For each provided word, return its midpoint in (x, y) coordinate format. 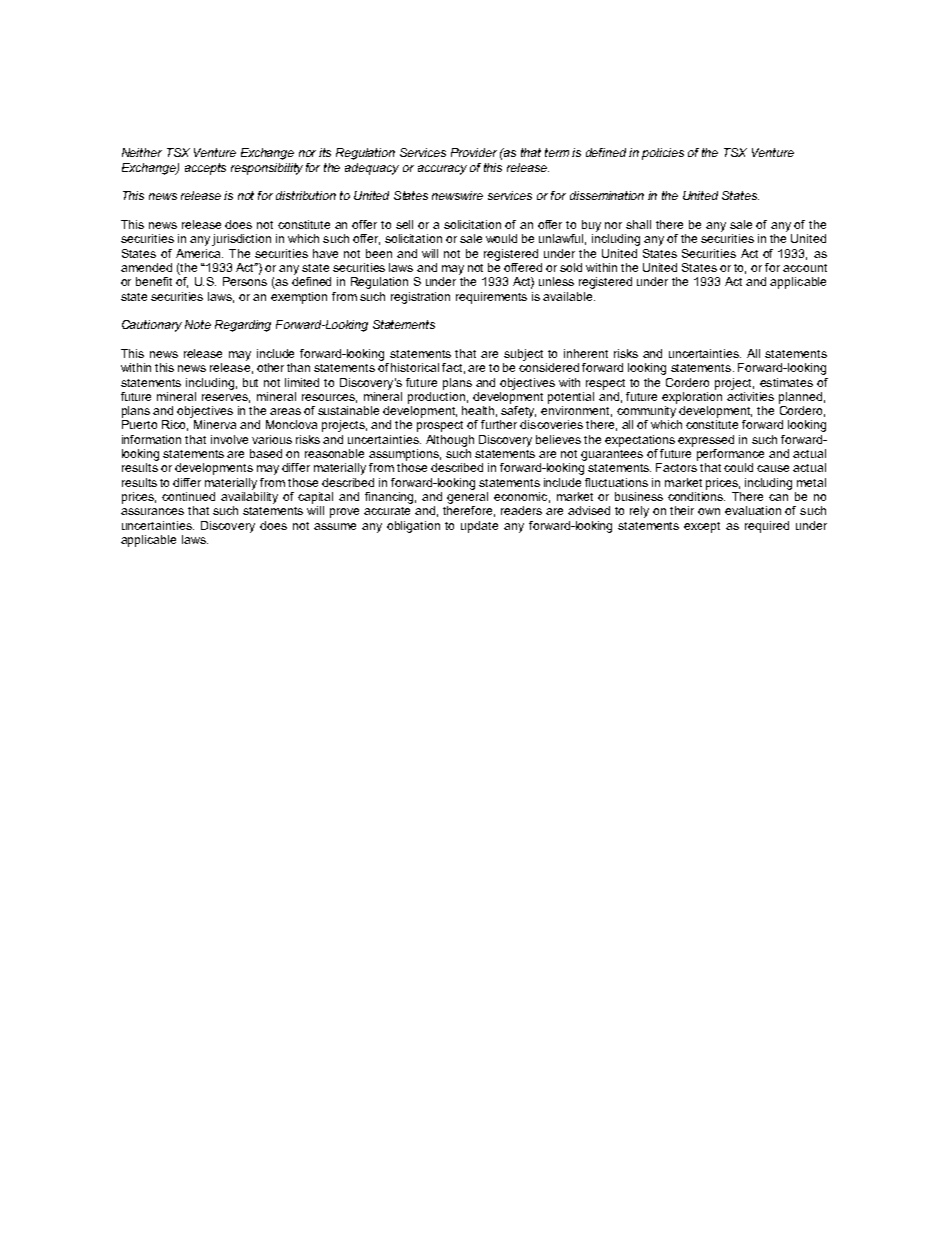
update (479, 527)
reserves (226, 398)
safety (518, 412)
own (709, 511)
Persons (245, 281)
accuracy (442, 170)
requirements (491, 298)
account (805, 268)
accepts (205, 169)
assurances (152, 511)
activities (750, 395)
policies (663, 154)
